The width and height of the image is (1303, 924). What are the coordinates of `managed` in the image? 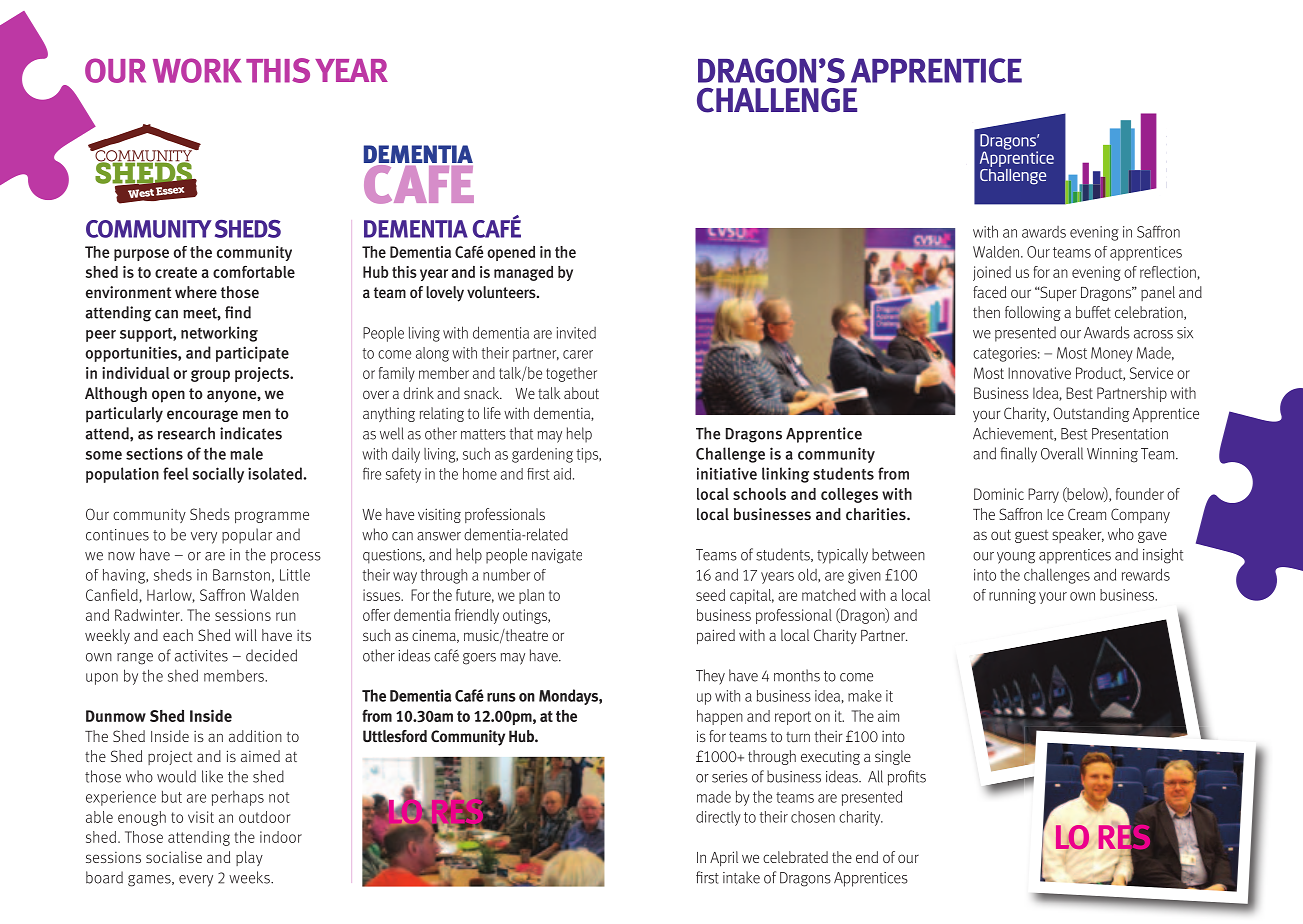 It's located at (523, 273).
